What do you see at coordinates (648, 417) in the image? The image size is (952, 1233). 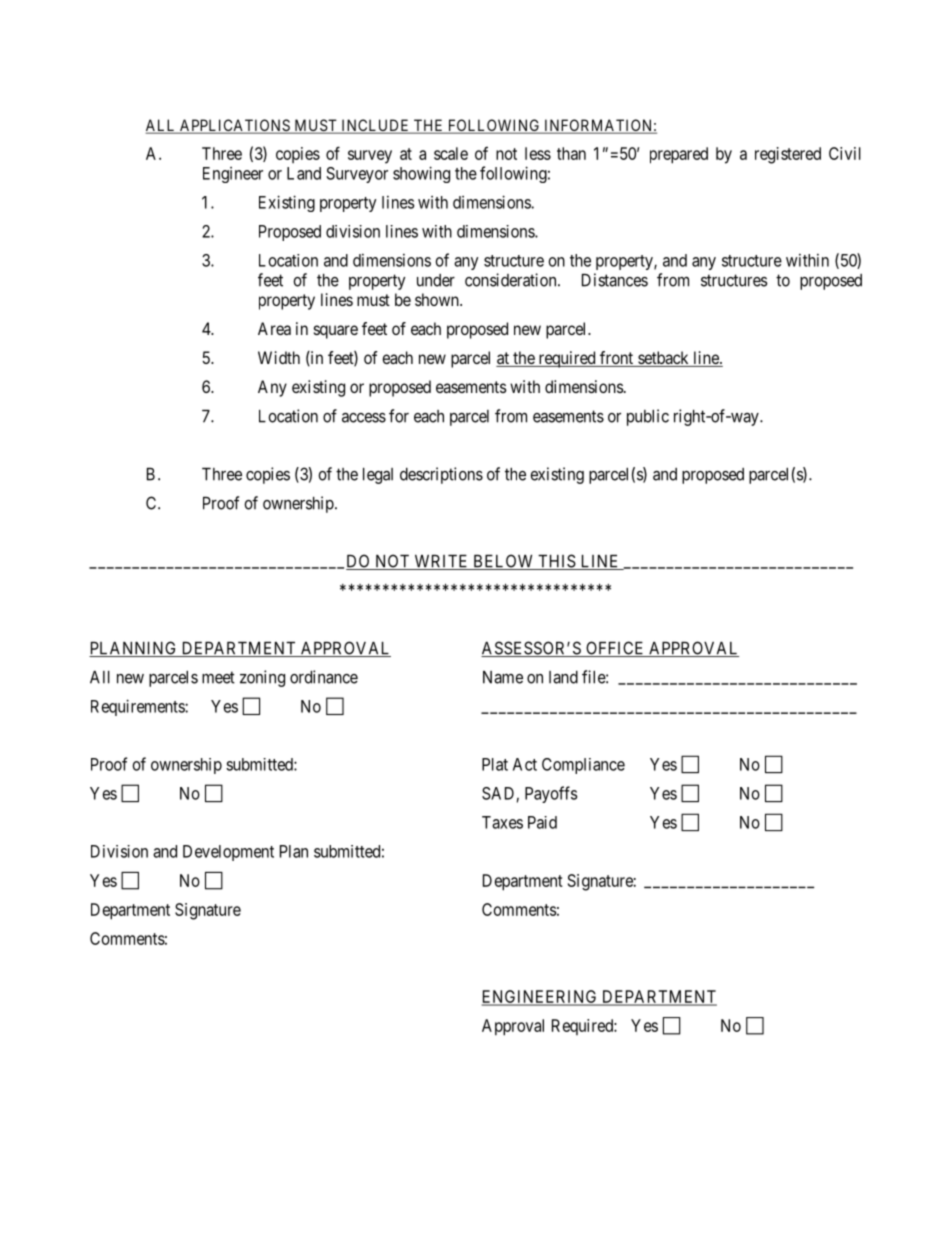 I see `public` at bounding box center [648, 417].
